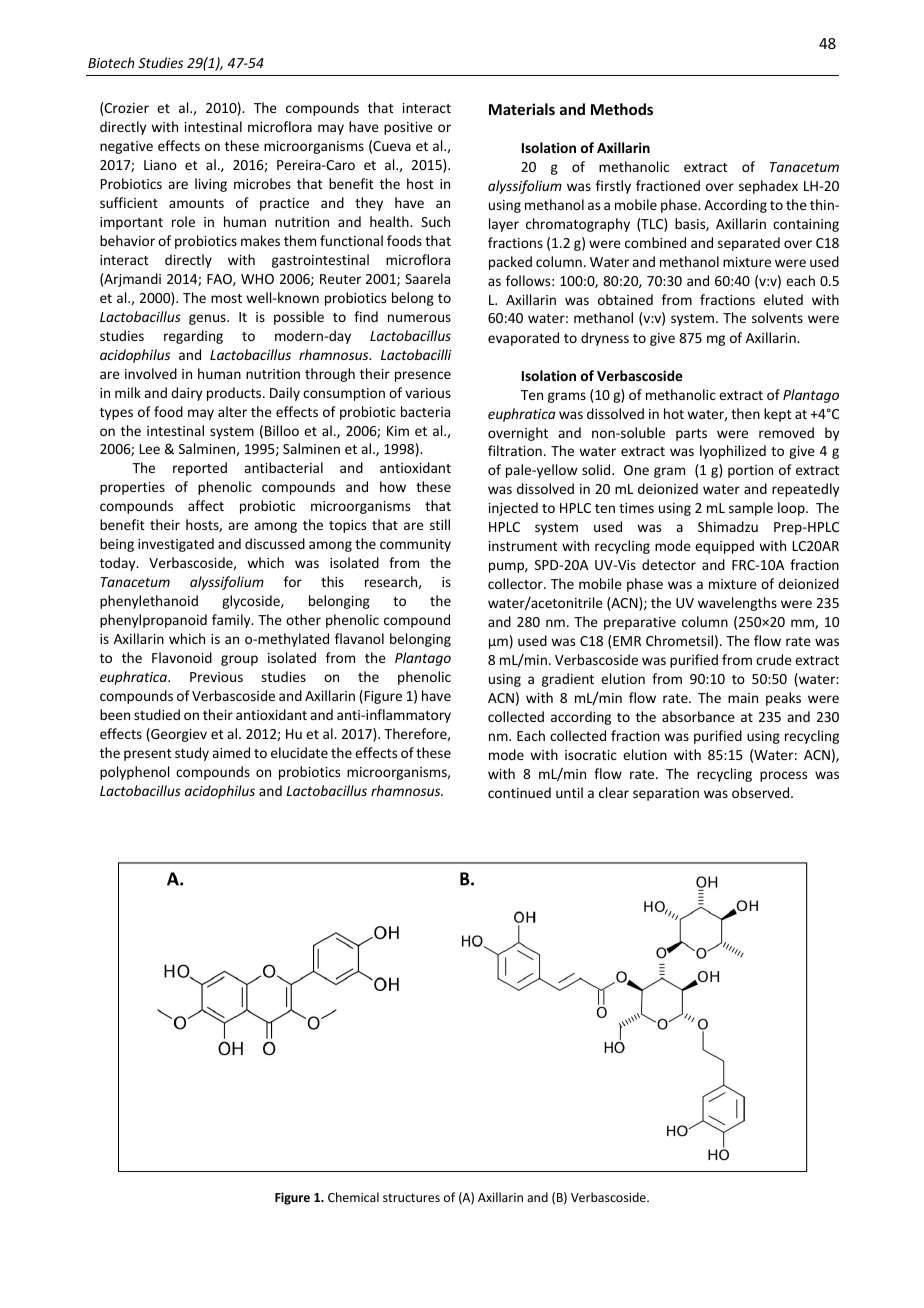  I want to click on structures, so click(411, 1197).
